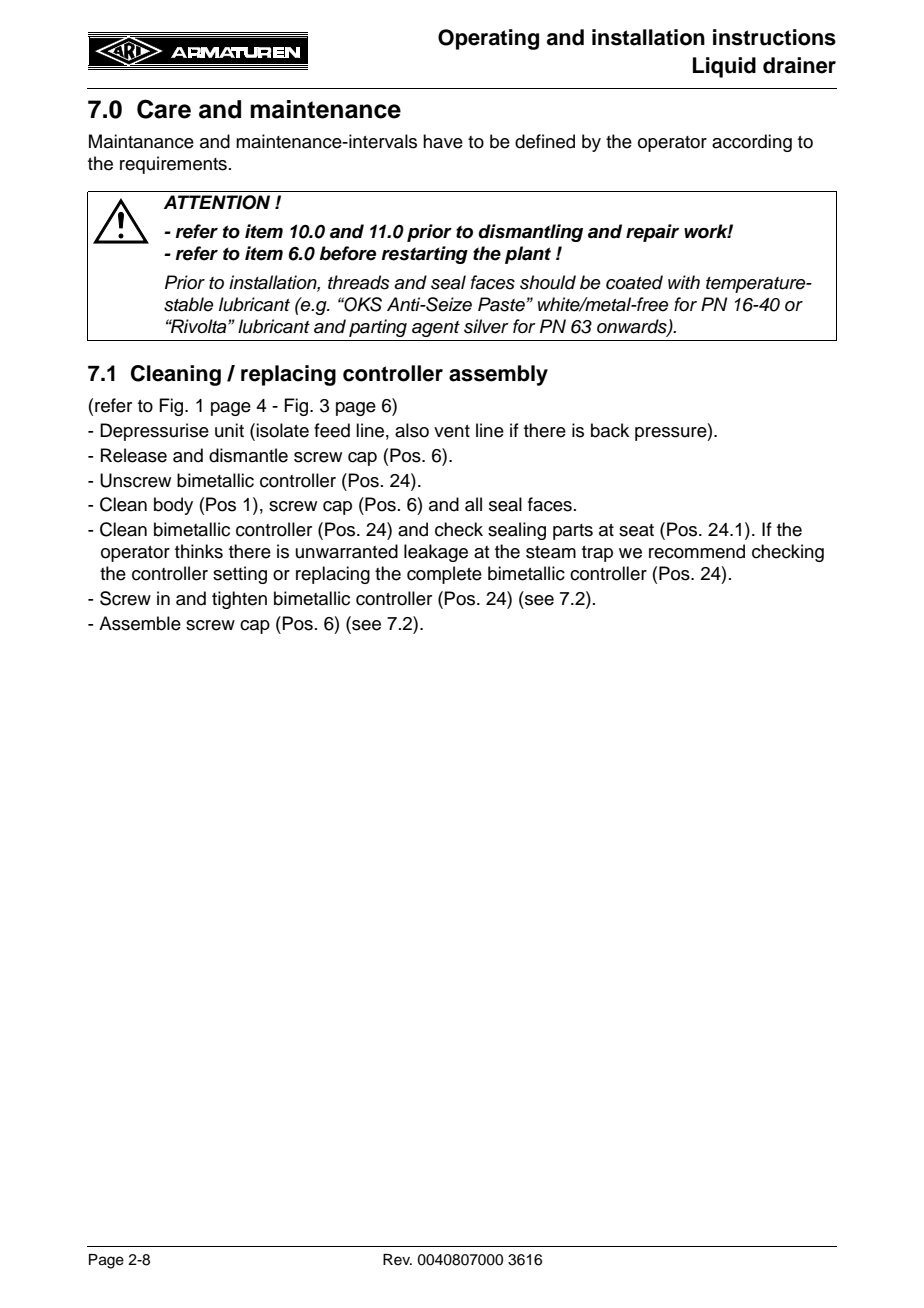  What do you see at coordinates (488, 39) in the image?
I see `Operating` at bounding box center [488, 39].
